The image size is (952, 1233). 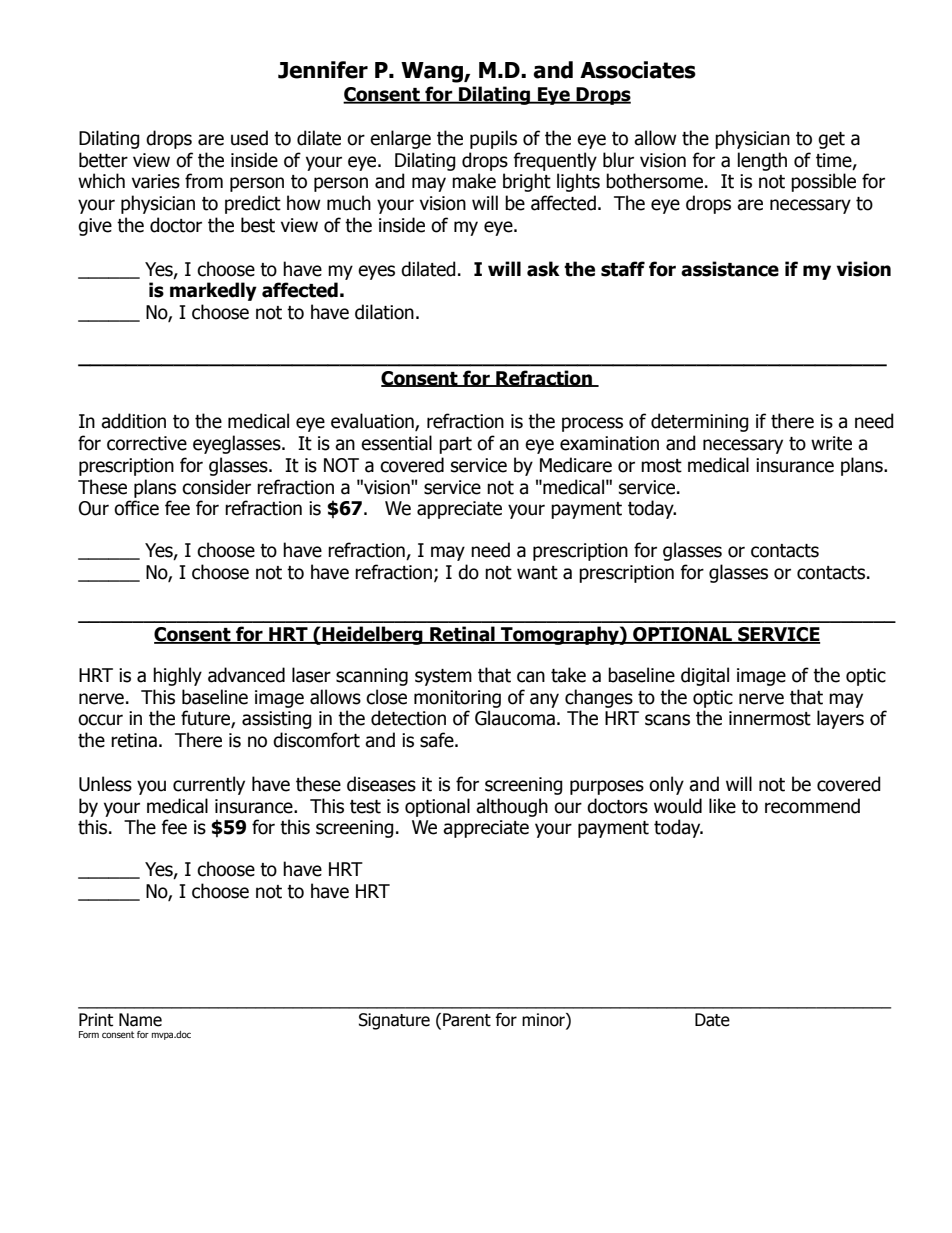 What do you see at coordinates (249, 138) in the page?
I see `used` at bounding box center [249, 138].
